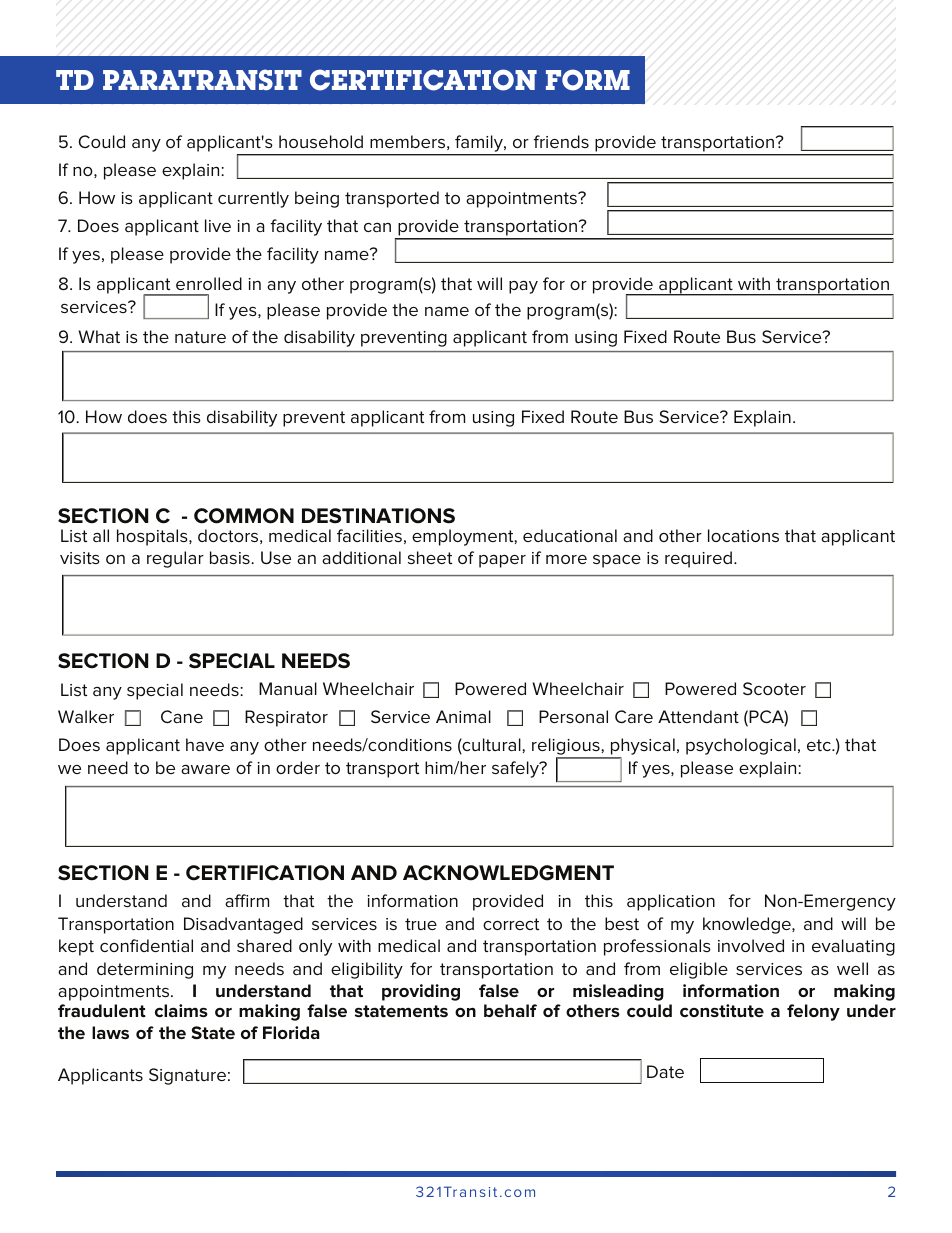 Image resolution: width=952 pixels, height=1233 pixels. I want to click on behalf, so click(510, 1010).
